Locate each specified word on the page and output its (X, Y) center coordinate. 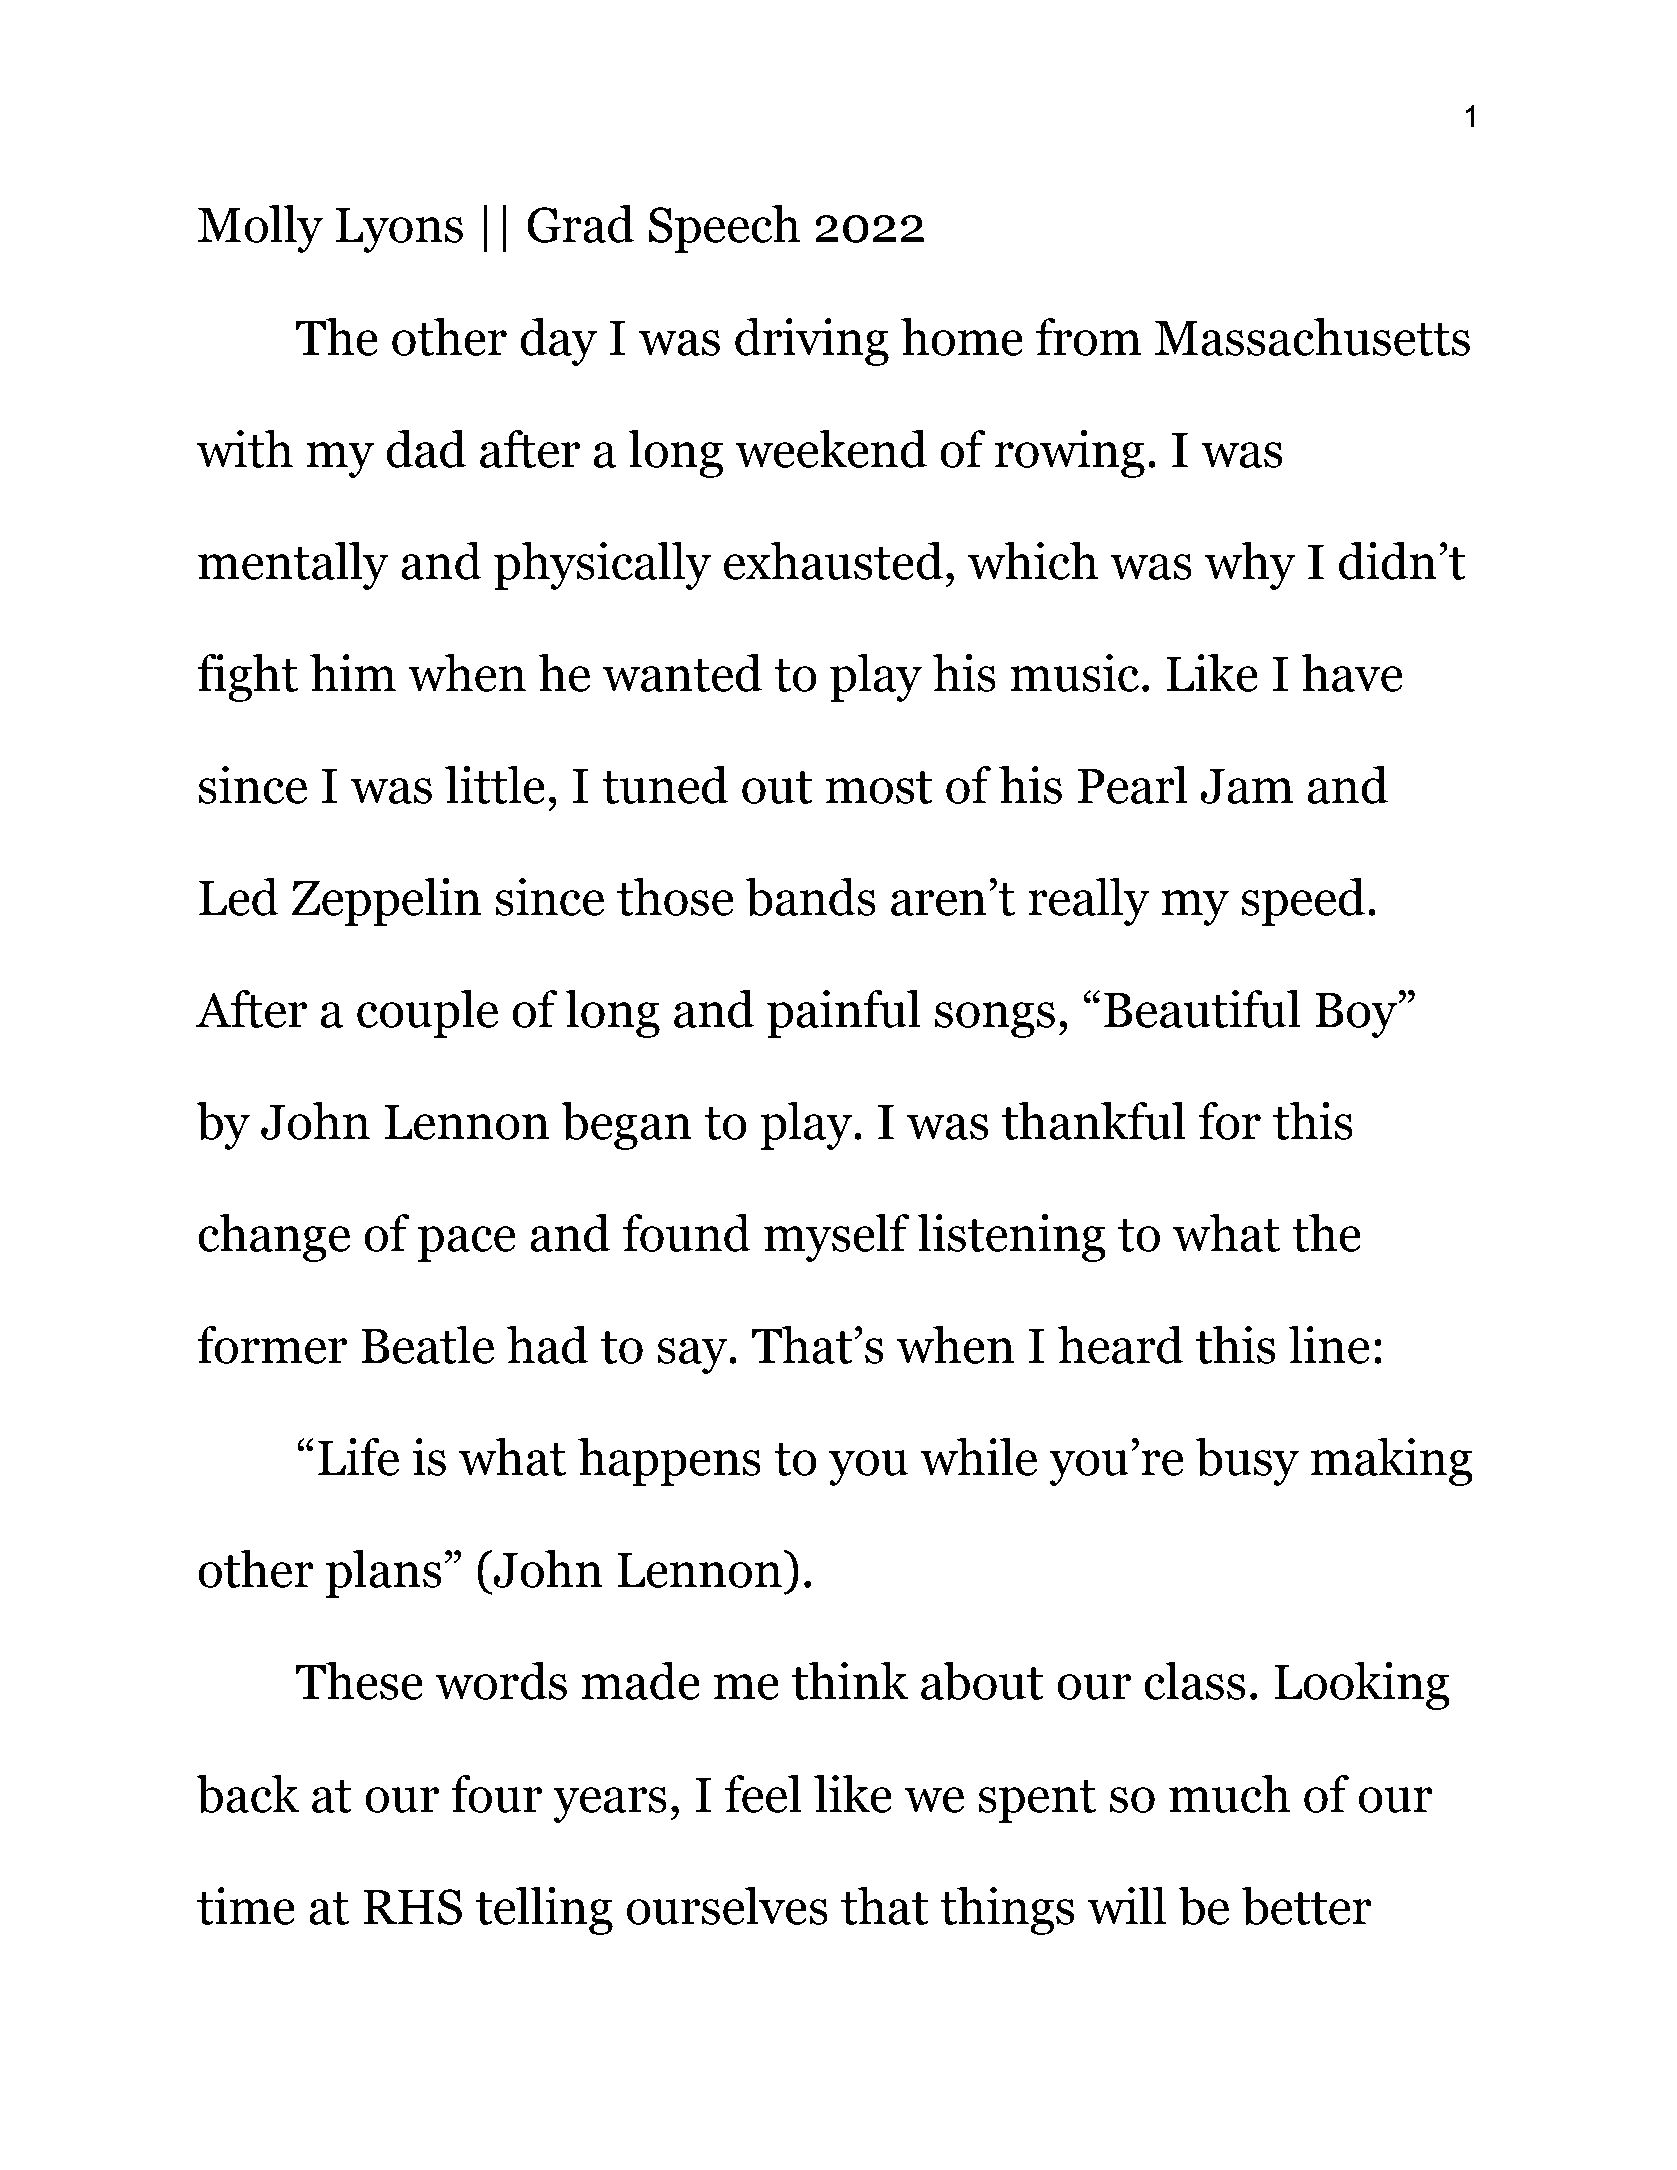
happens (669, 1462)
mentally (293, 566)
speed (1303, 902)
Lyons (399, 230)
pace (467, 1244)
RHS (412, 1907)
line (1329, 1345)
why (1250, 566)
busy (1247, 1462)
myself (836, 1238)
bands (811, 897)
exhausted (833, 561)
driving (812, 342)
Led (239, 897)
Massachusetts (1312, 337)
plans (384, 1574)
